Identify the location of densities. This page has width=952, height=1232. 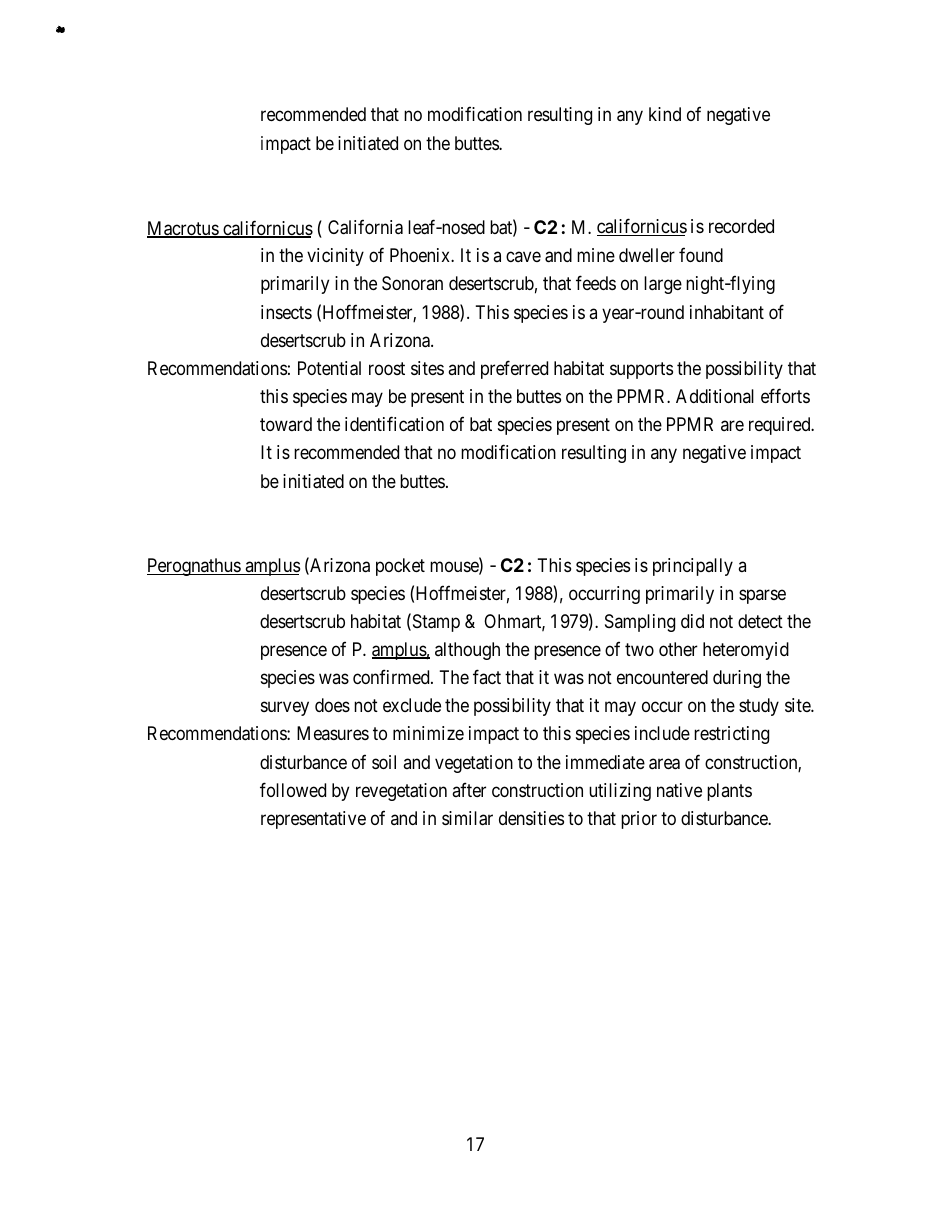
(531, 818).
